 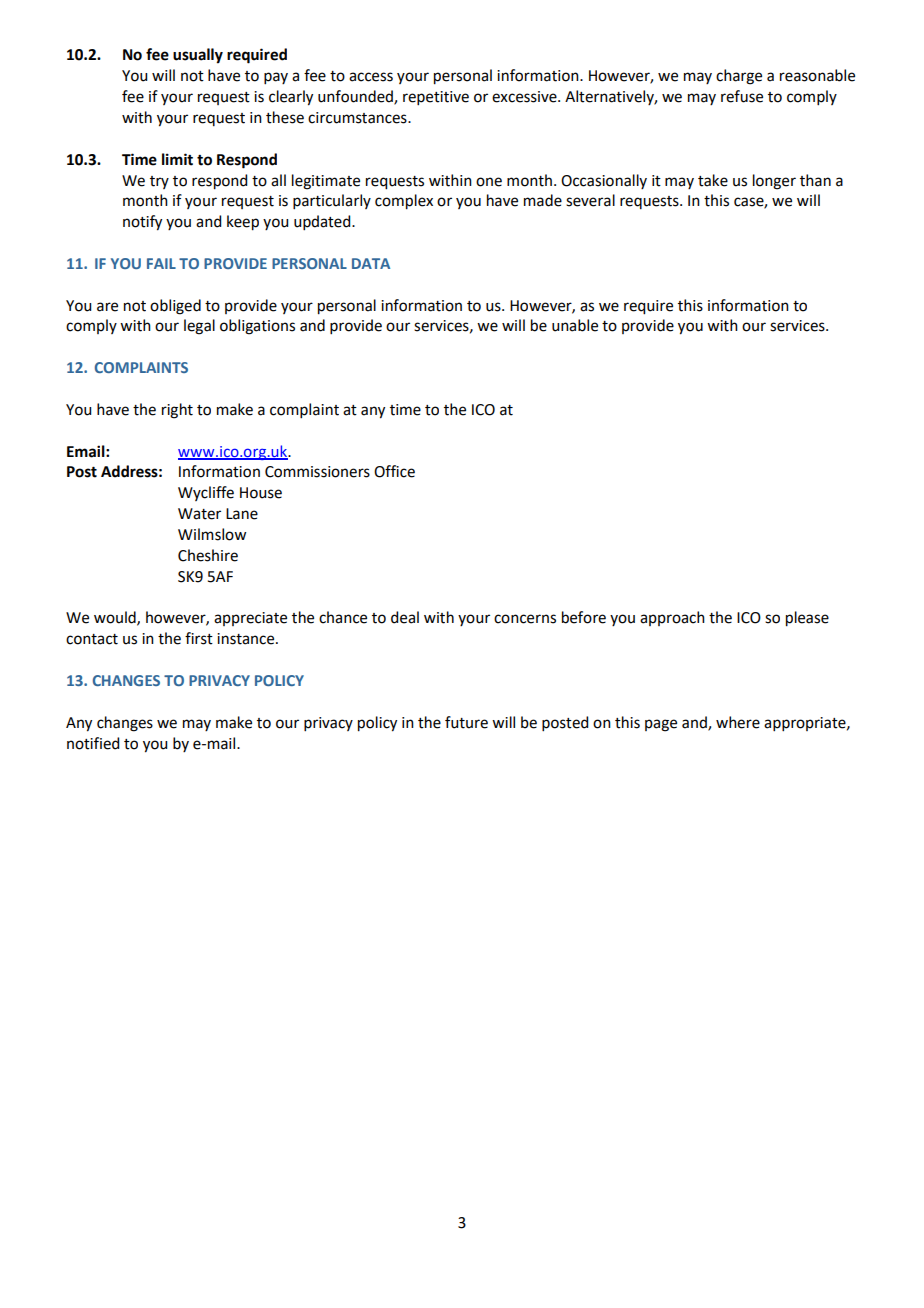 What do you see at coordinates (466, 722) in the screenshot?
I see `future` at bounding box center [466, 722].
